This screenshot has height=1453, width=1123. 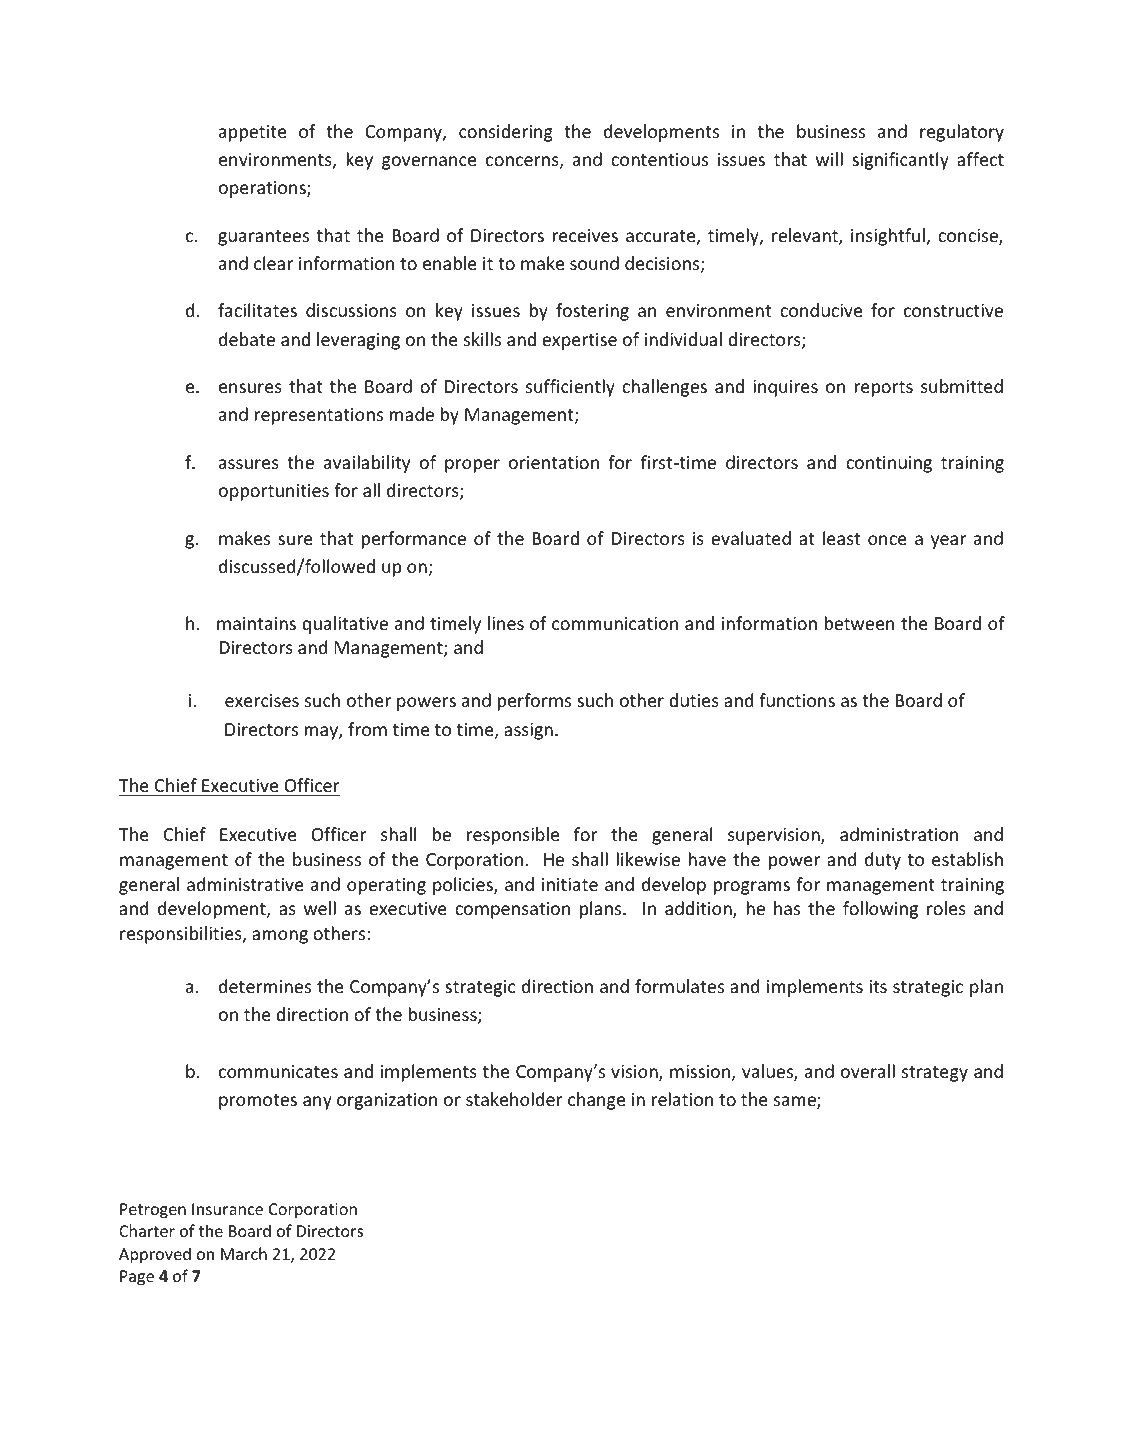 I want to click on considering, so click(x=506, y=133).
